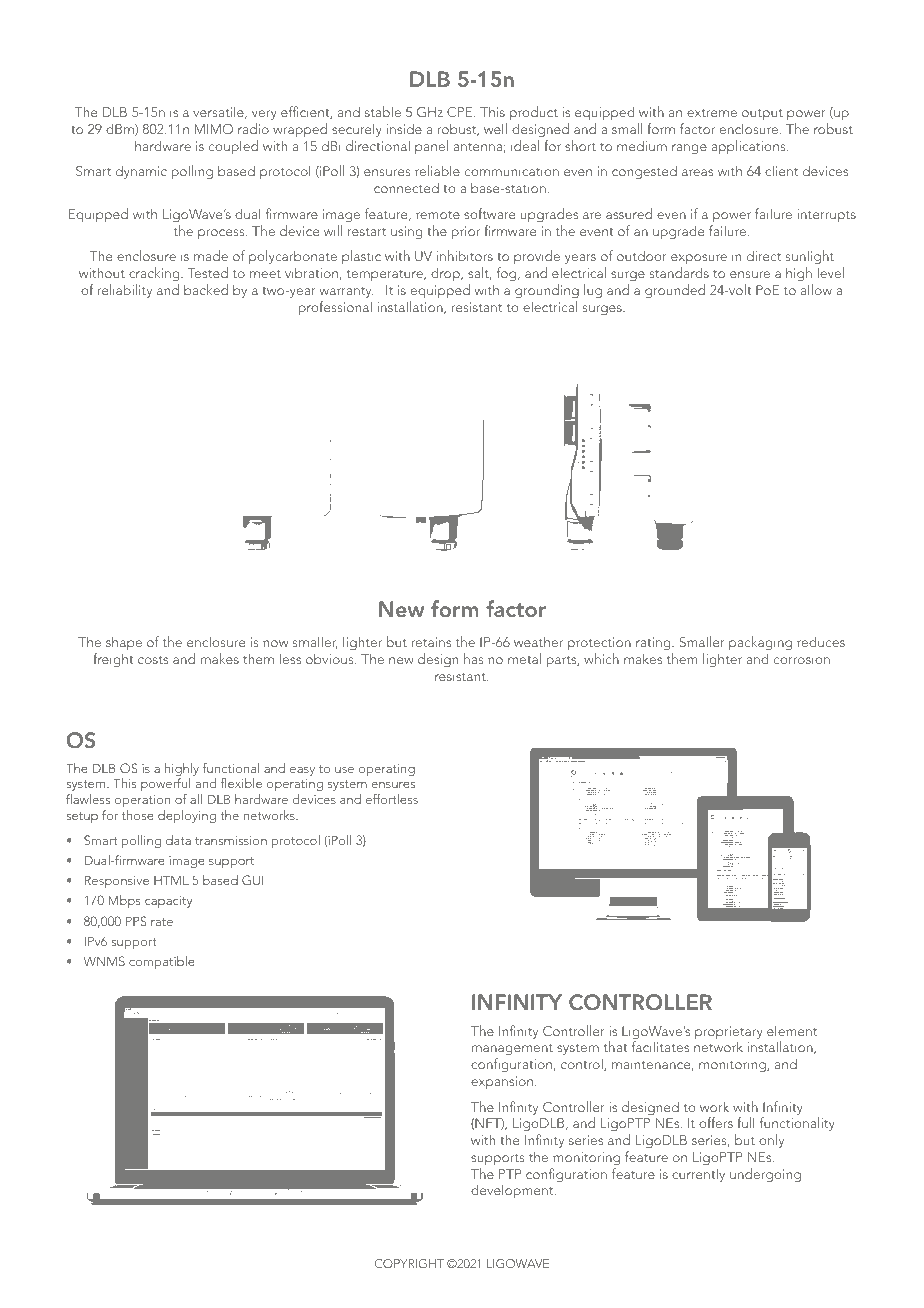 This screenshot has height=1308, width=924. Describe the element at coordinates (749, 147) in the screenshot. I see `applications` at that location.
